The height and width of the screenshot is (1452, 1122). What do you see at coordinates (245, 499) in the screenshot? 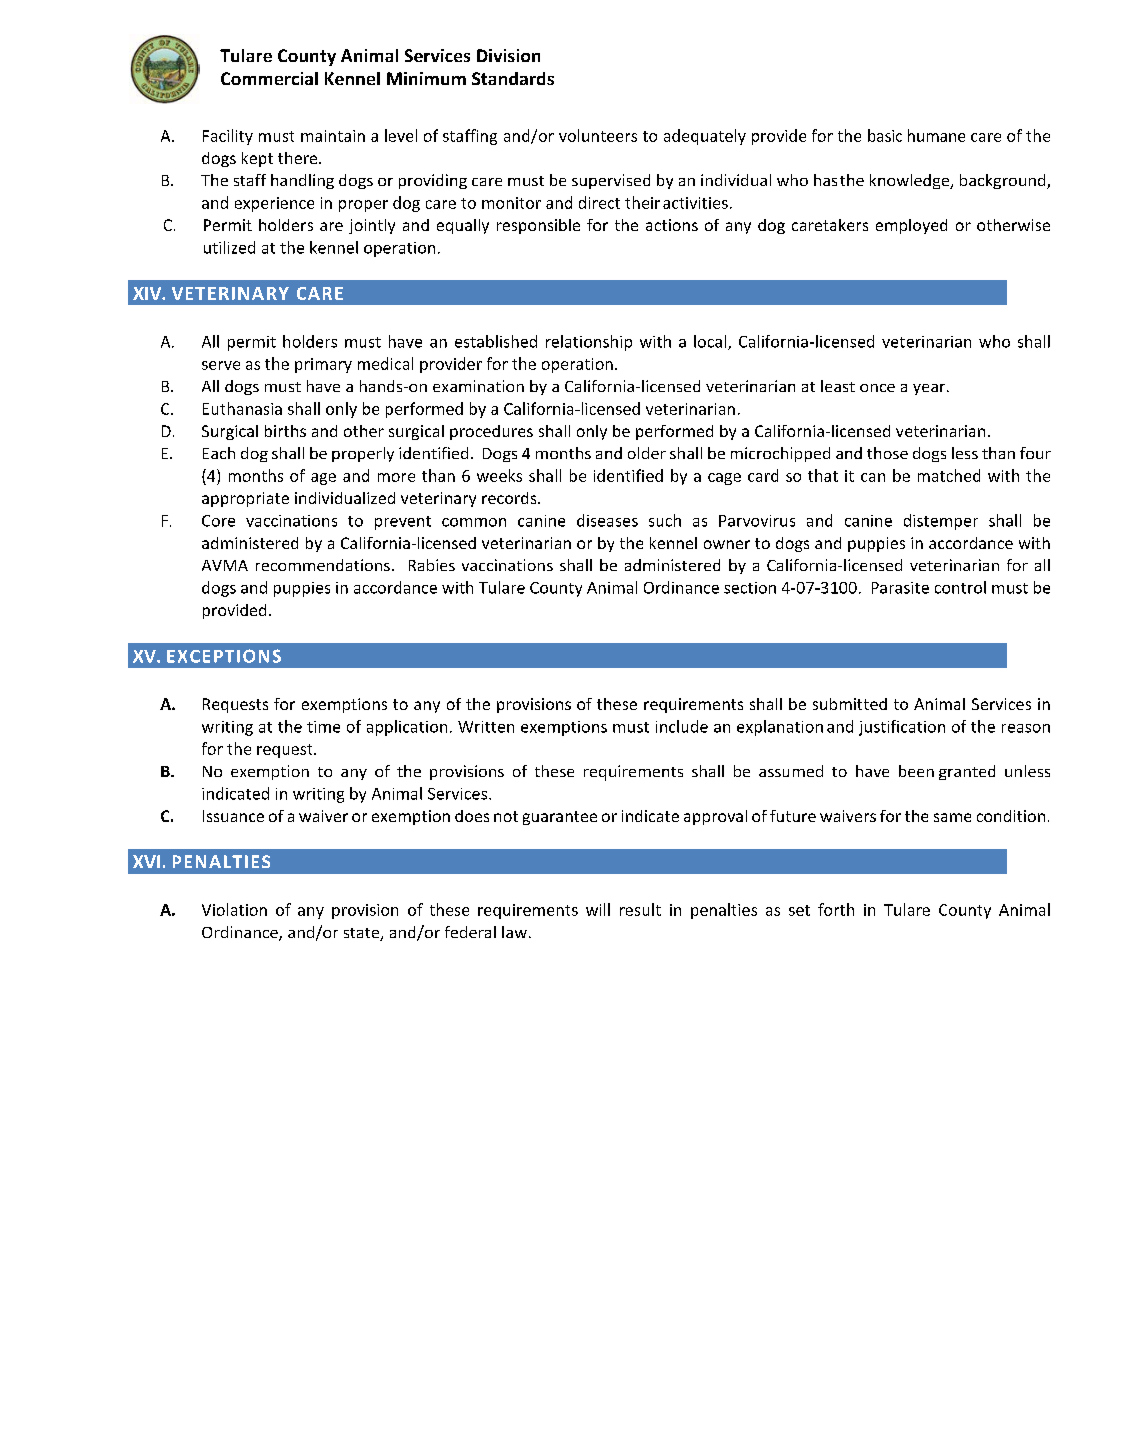
I see `appropriate` at bounding box center [245, 499].
